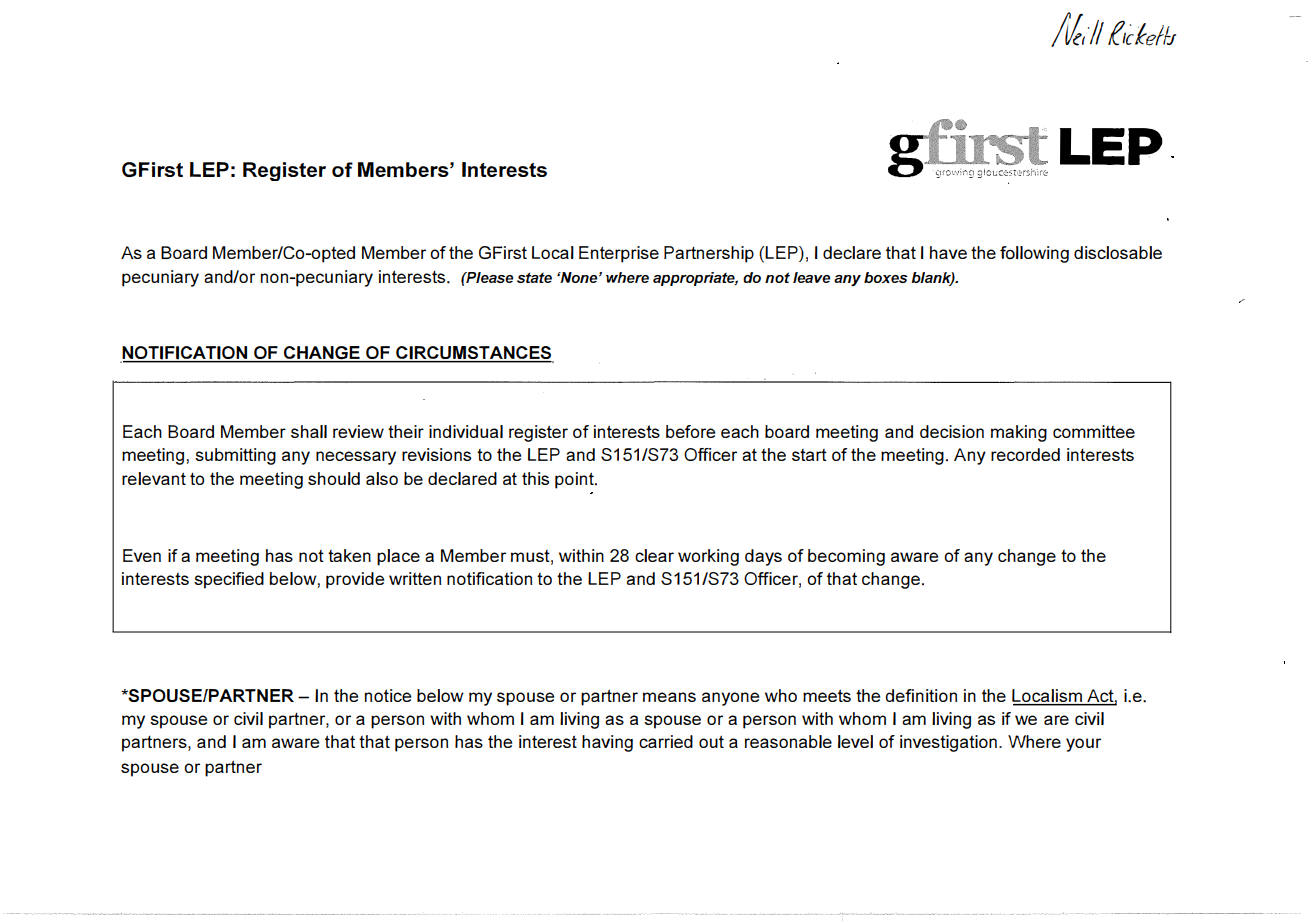 The width and height of the page is (1308, 924). I want to click on Enterprise, so click(619, 254).
